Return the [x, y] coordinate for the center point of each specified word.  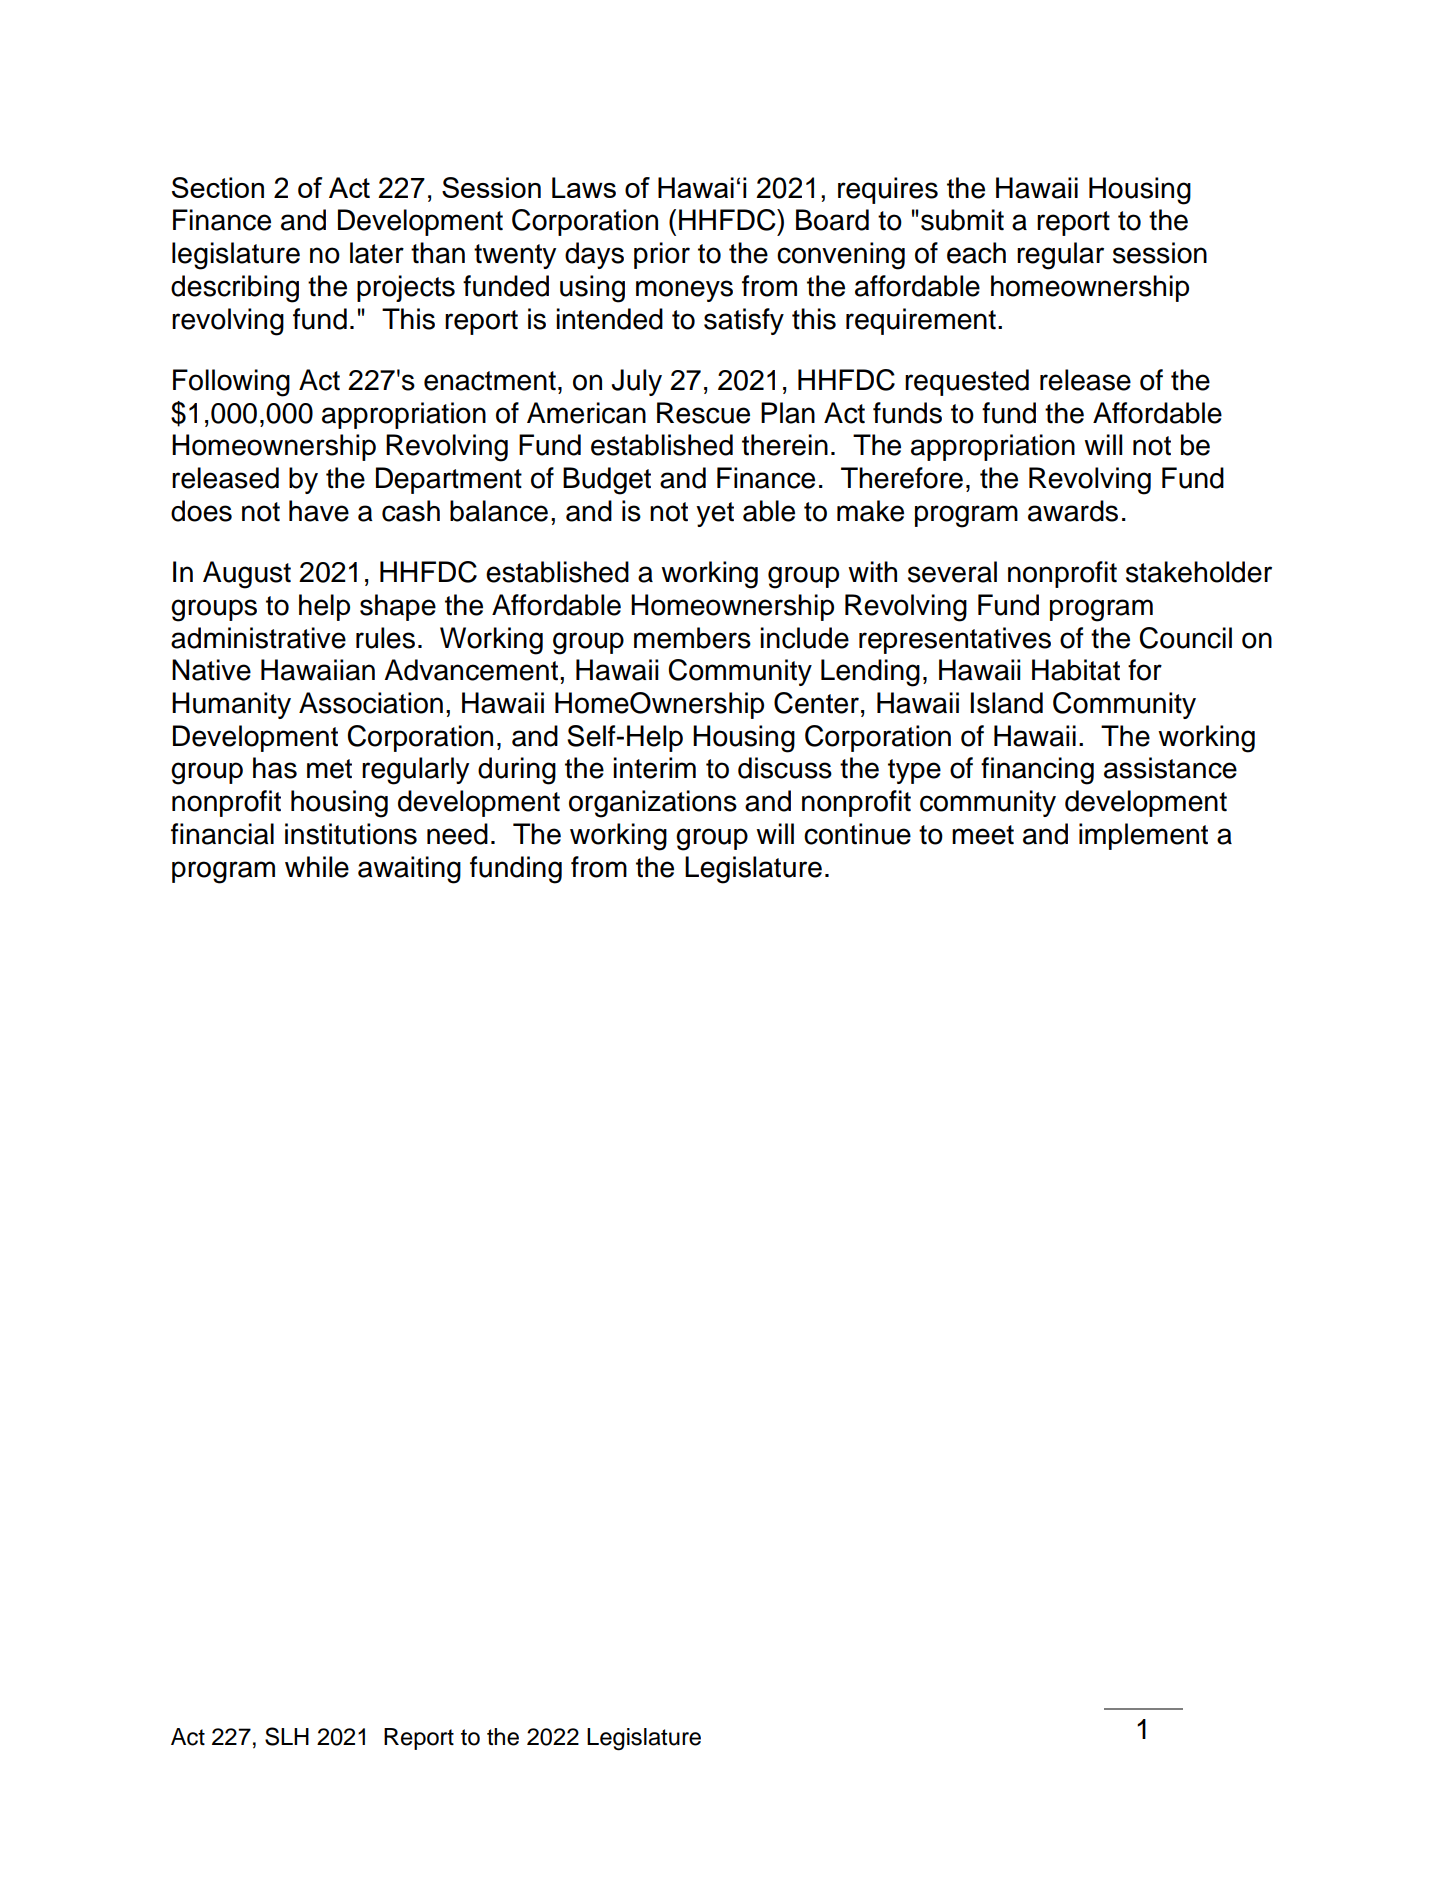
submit [962, 220]
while [317, 867]
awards [1073, 511]
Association [371, 703]
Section [218, 187]
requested [967, 382]
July [637, 382]
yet [715, 514]
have [319, 511]
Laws [584, 187]
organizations [653, 804]
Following [231, 383]
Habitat [1076, 670]
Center [816, 703]
